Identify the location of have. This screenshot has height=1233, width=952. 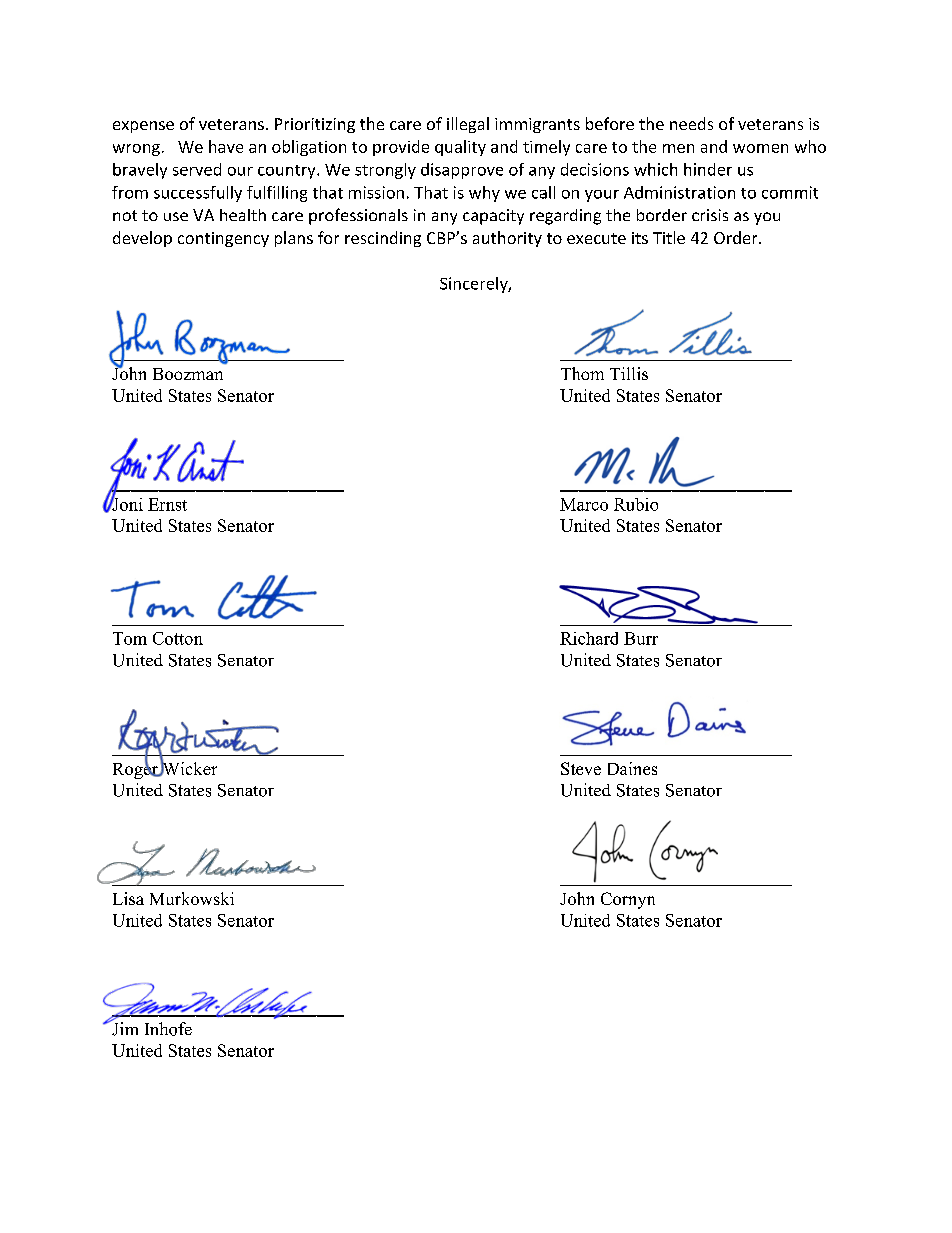
(226, 146).
